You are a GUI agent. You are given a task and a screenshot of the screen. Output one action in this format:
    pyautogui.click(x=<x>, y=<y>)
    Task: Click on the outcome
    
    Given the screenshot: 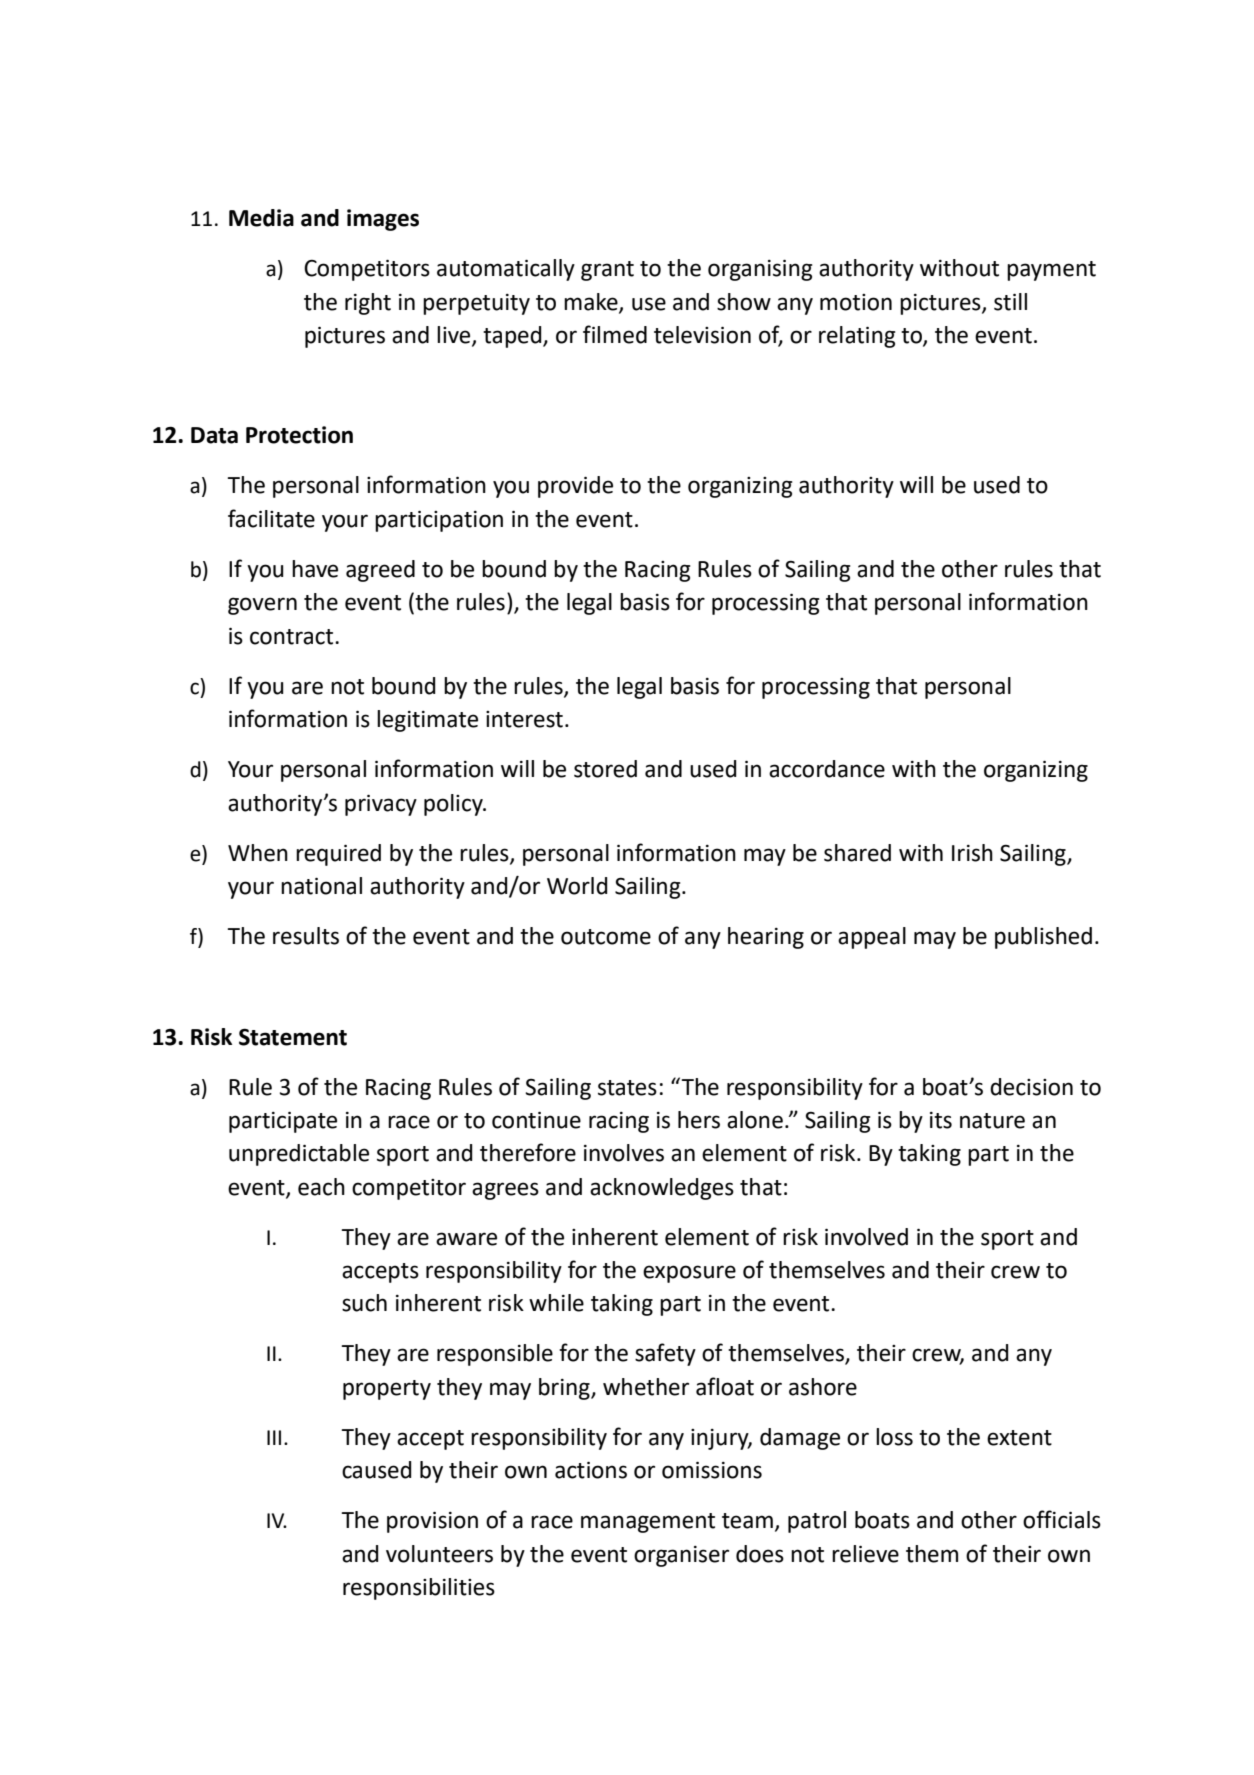 What is the action you would take?
    pyautogui.click(x=606, y=937)
